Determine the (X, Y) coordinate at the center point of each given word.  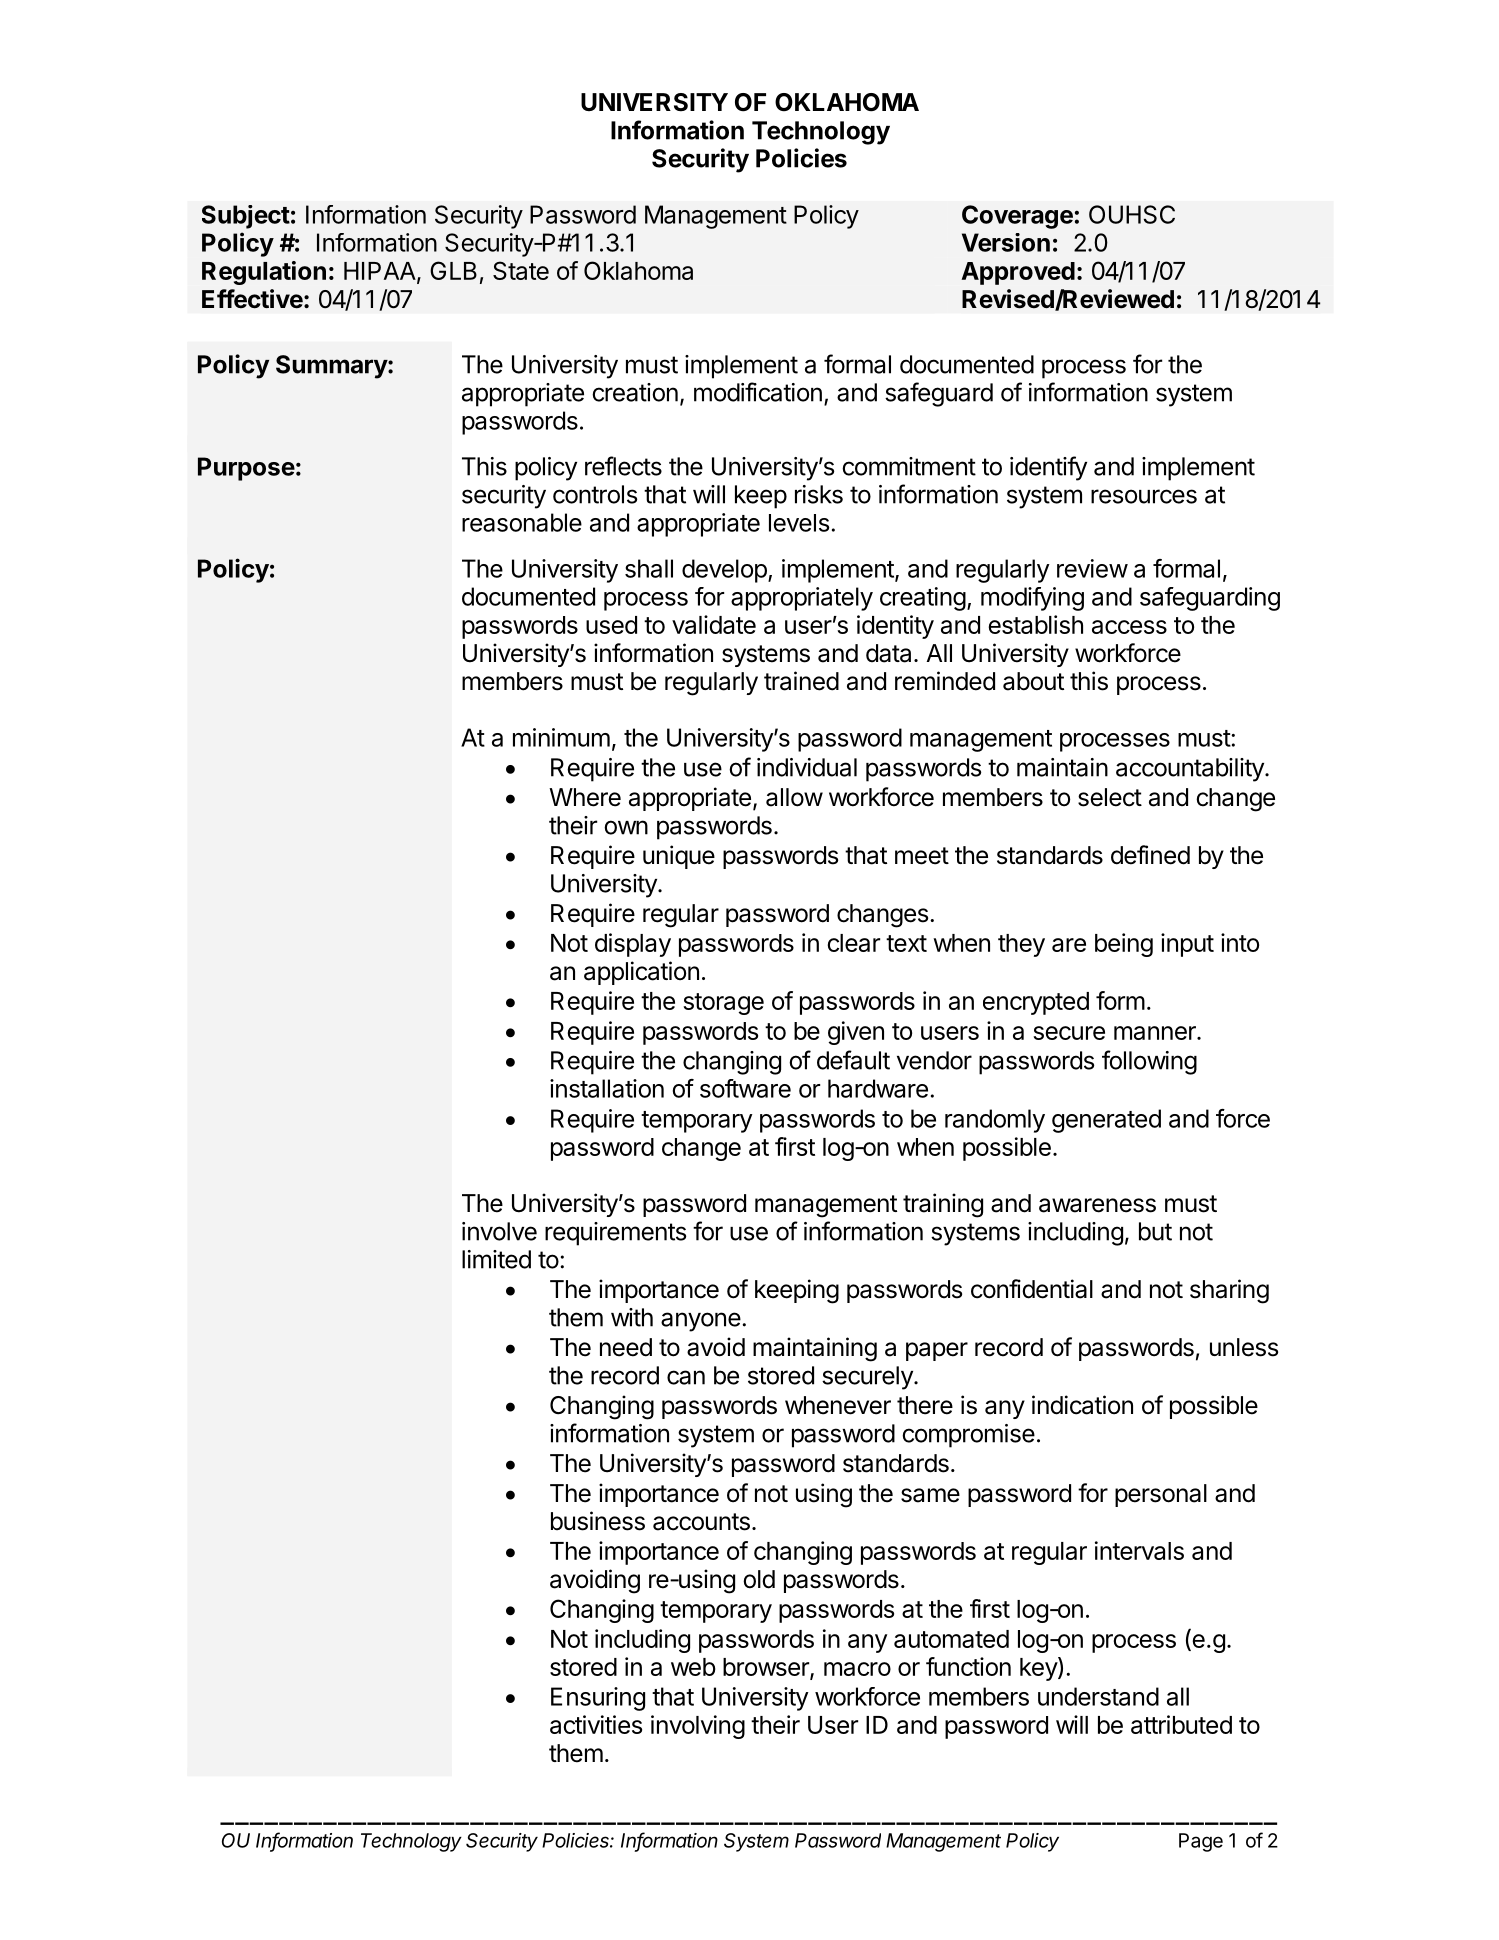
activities (596, 1724)
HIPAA (381, 272)
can (686, 1377)
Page (1201, 1842)
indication (1082, 1405)
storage (723, 1004)
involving (698, 1727)
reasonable (522, 522)
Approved (1018, 273)
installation (607, 1088)
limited (496, 1259)
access (1129, 627)
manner (1156, 1033)
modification (758, 392)
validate (714, 624)
